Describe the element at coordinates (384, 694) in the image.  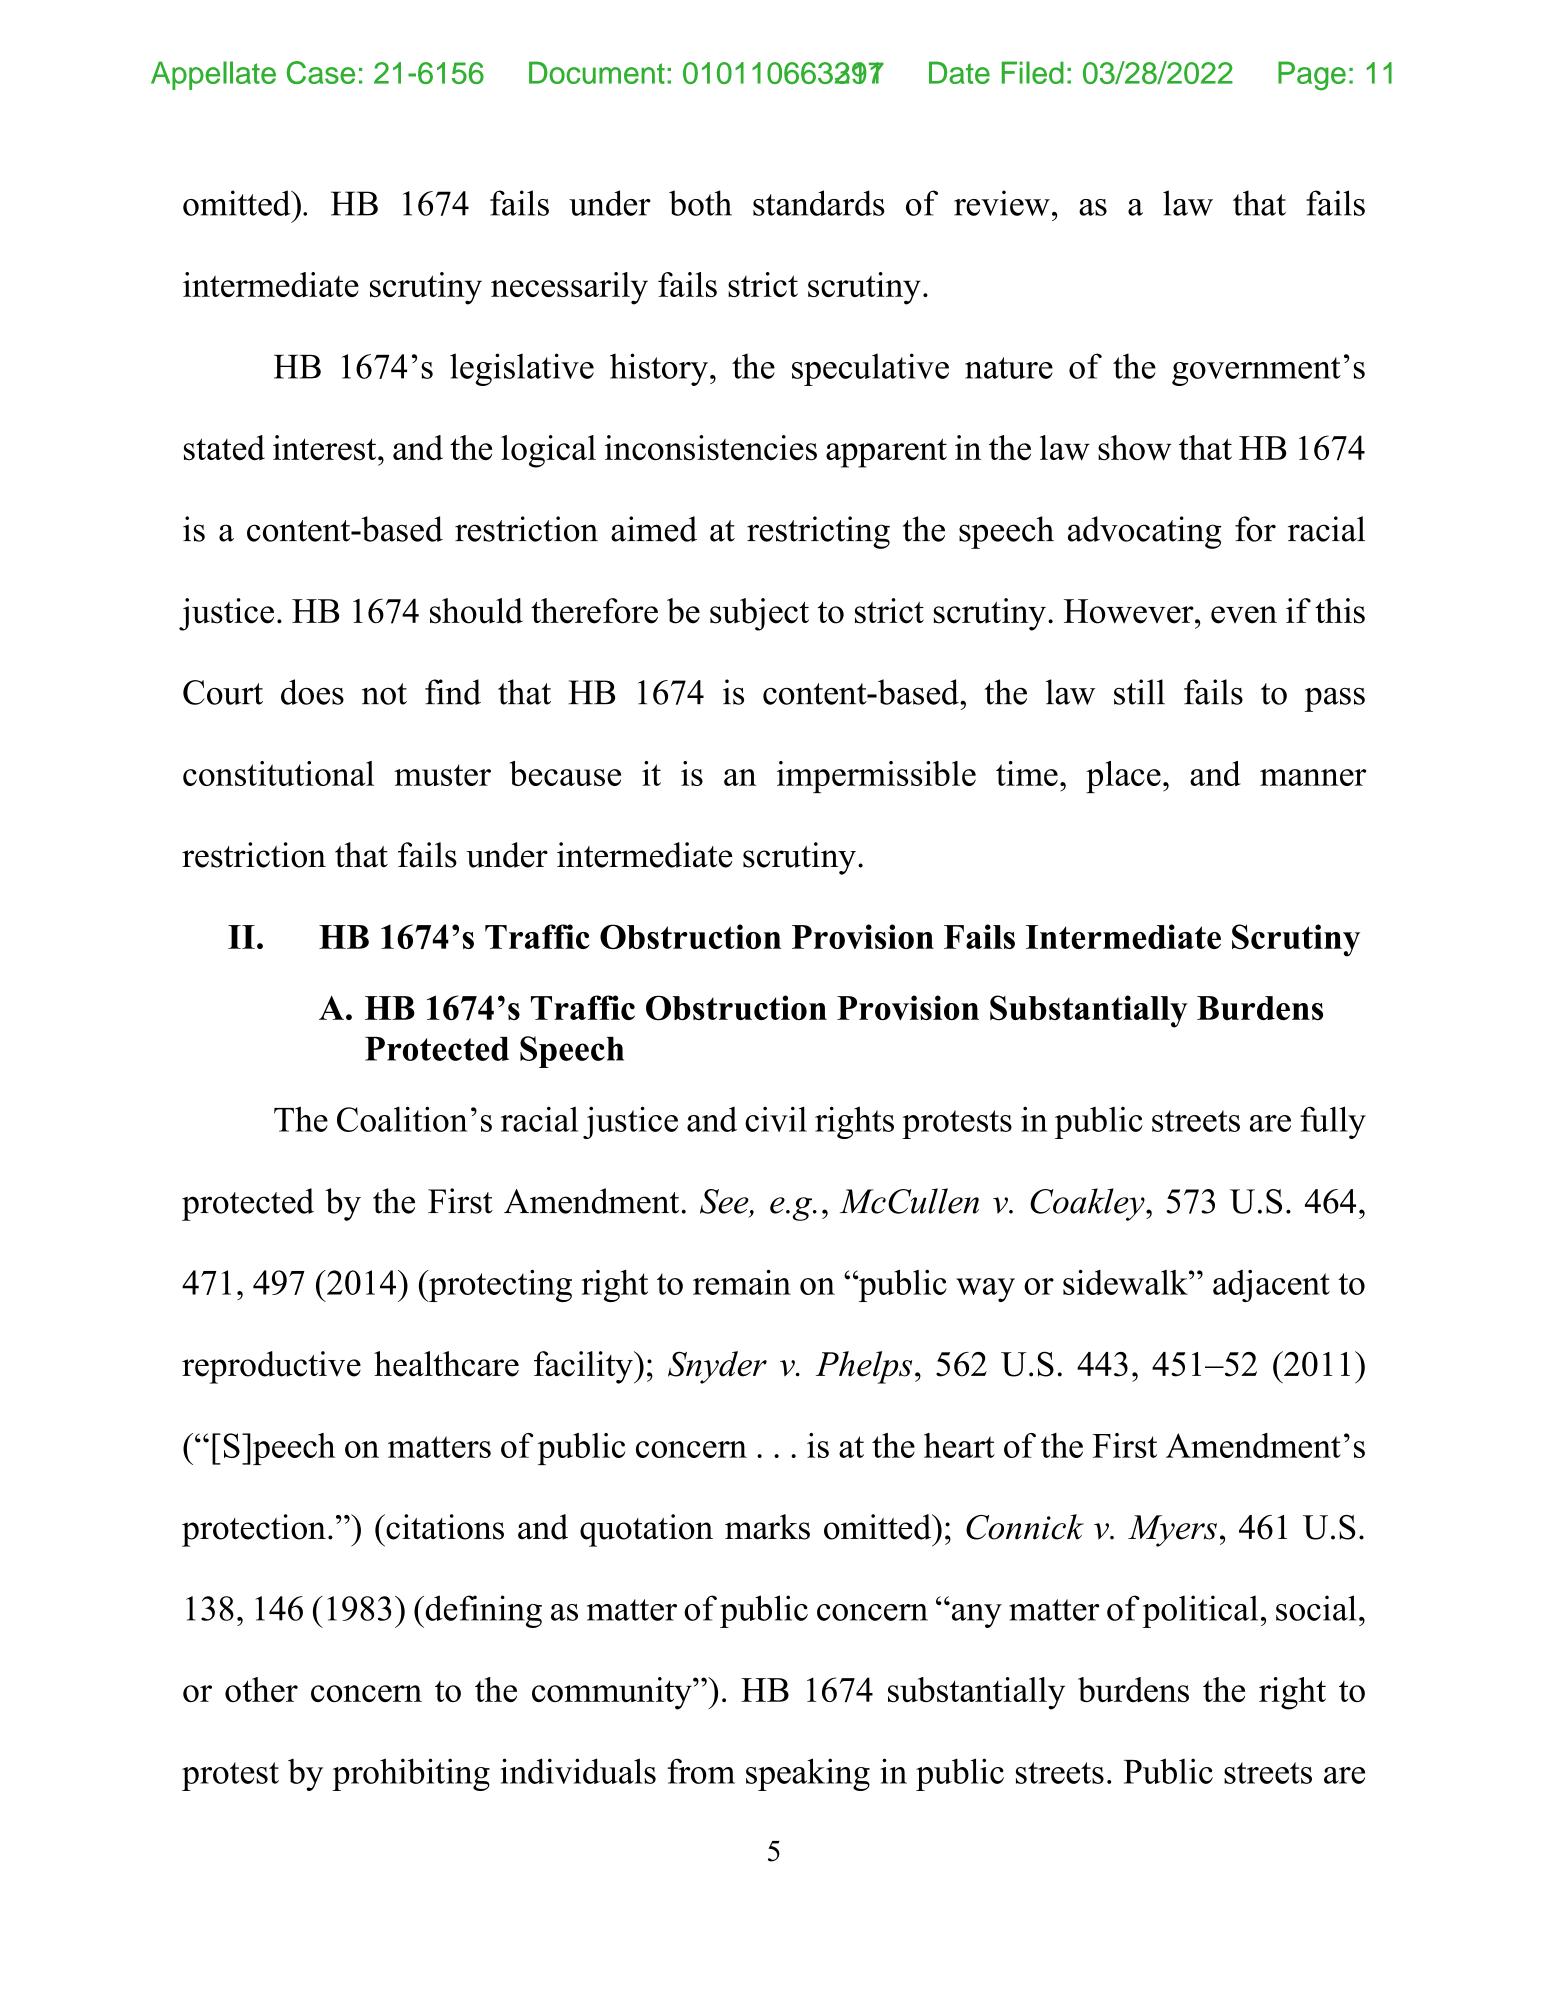
I see `not` at that location.
